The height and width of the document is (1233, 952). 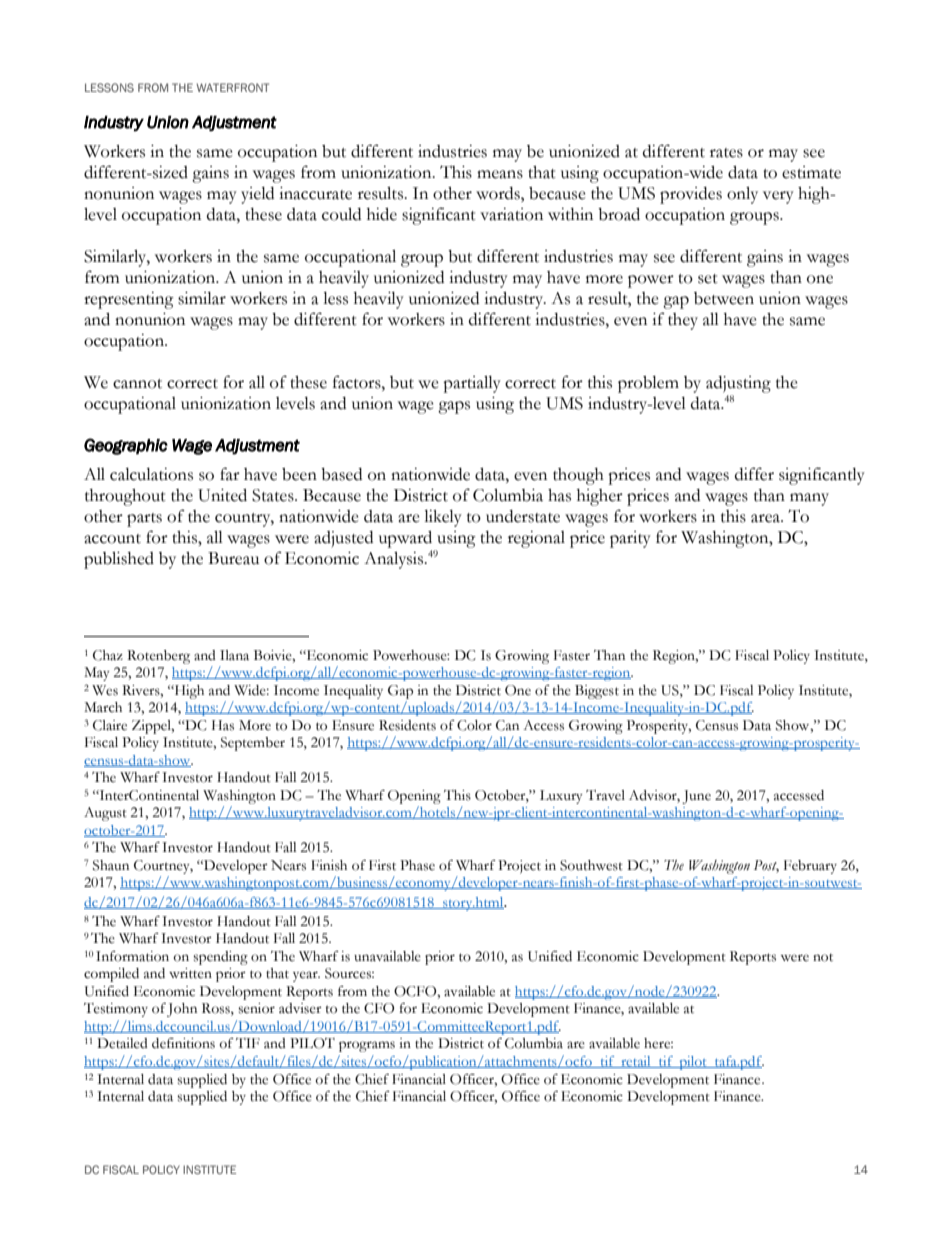 What do you see at coordinates (367, 1046) in the document?
I see `programs` at bounding box center [367, 1046].
